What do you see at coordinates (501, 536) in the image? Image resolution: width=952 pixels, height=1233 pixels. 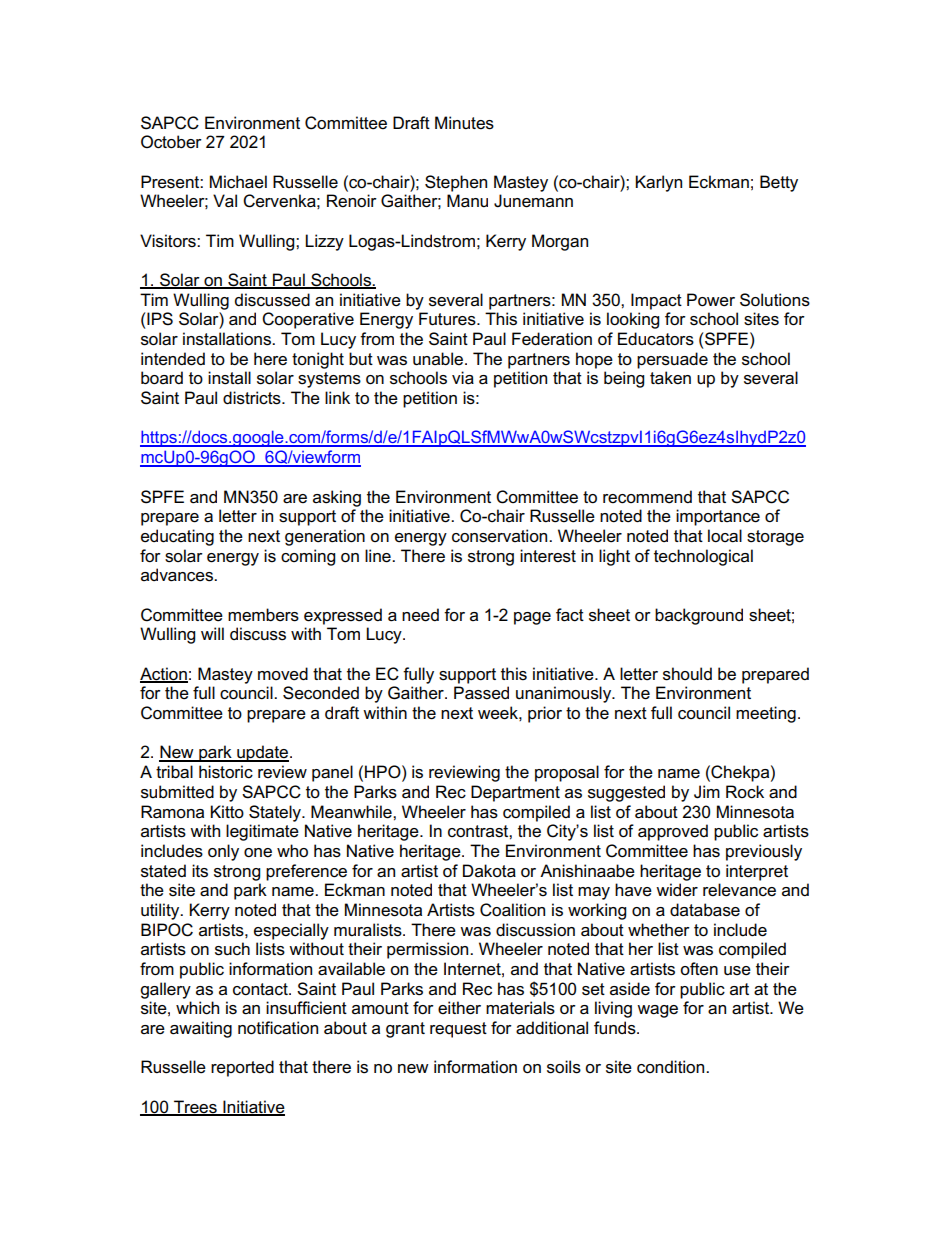 I see `conservation` at bounding box center [501, 536].
